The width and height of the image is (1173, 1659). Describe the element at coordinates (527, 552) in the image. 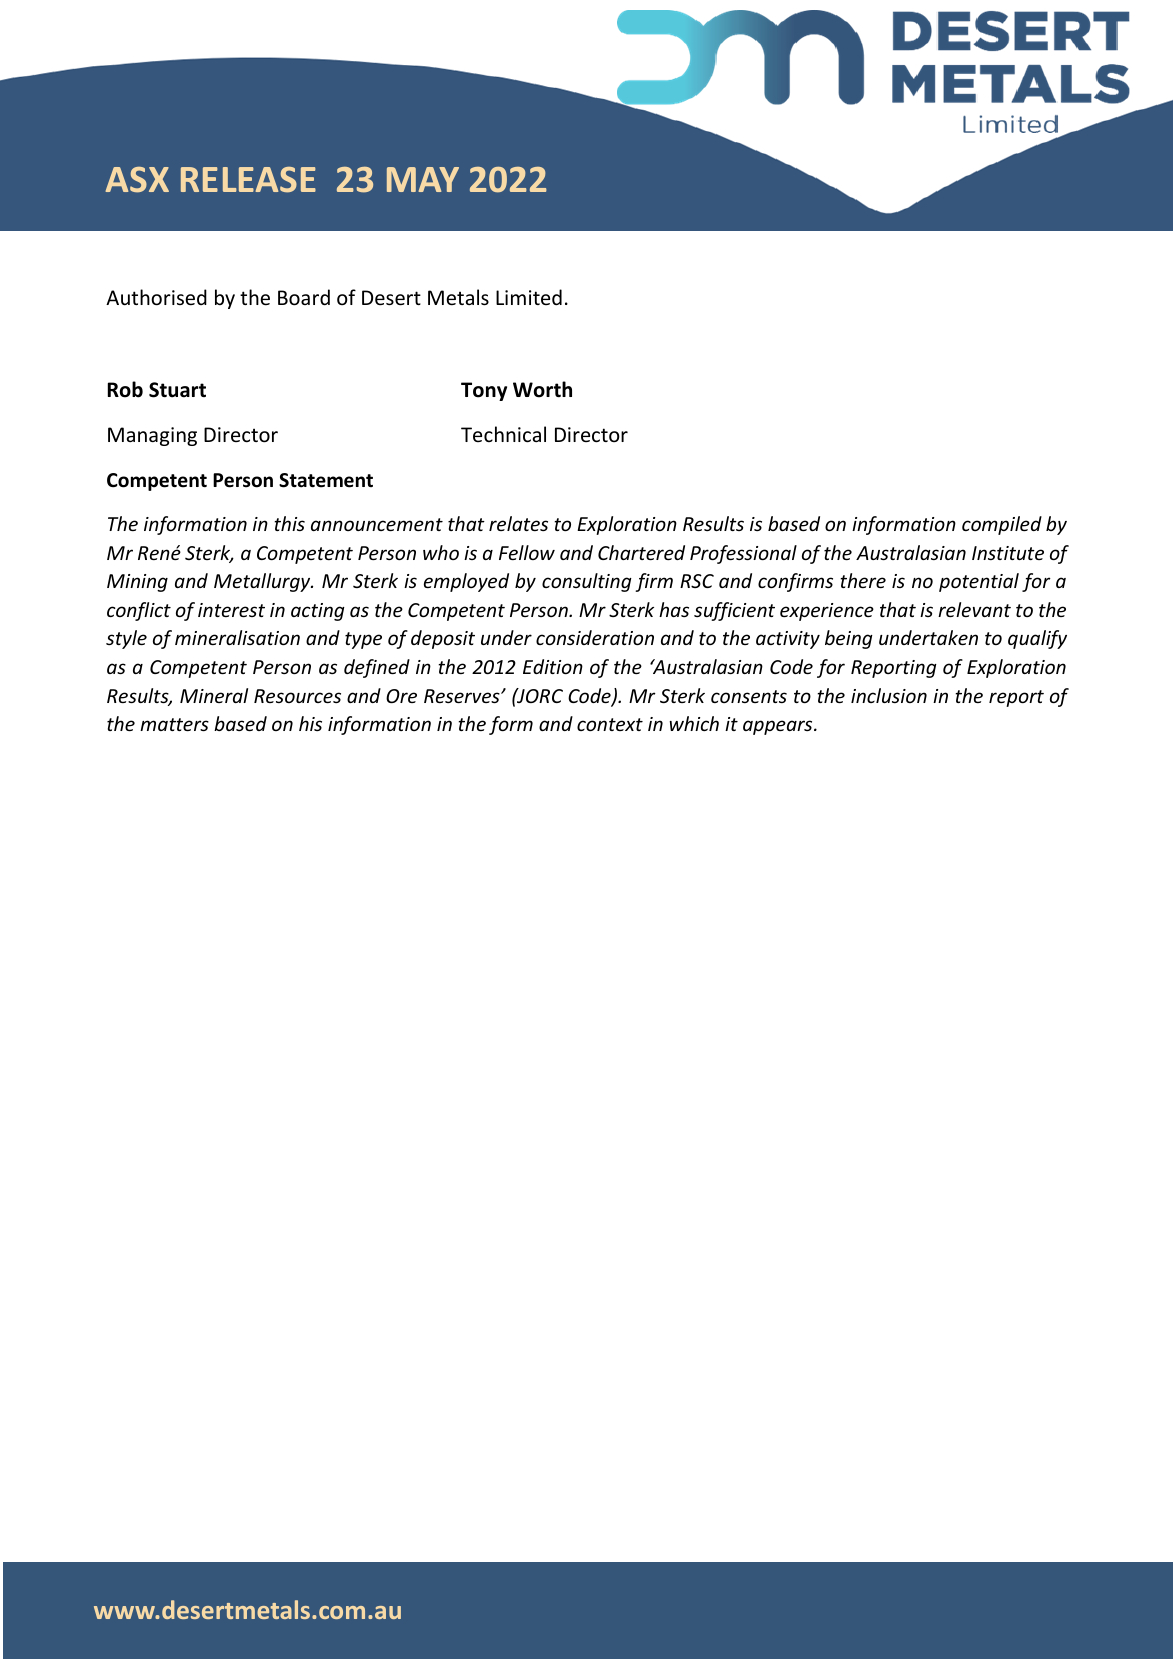

I see `Fellow` at that location.
